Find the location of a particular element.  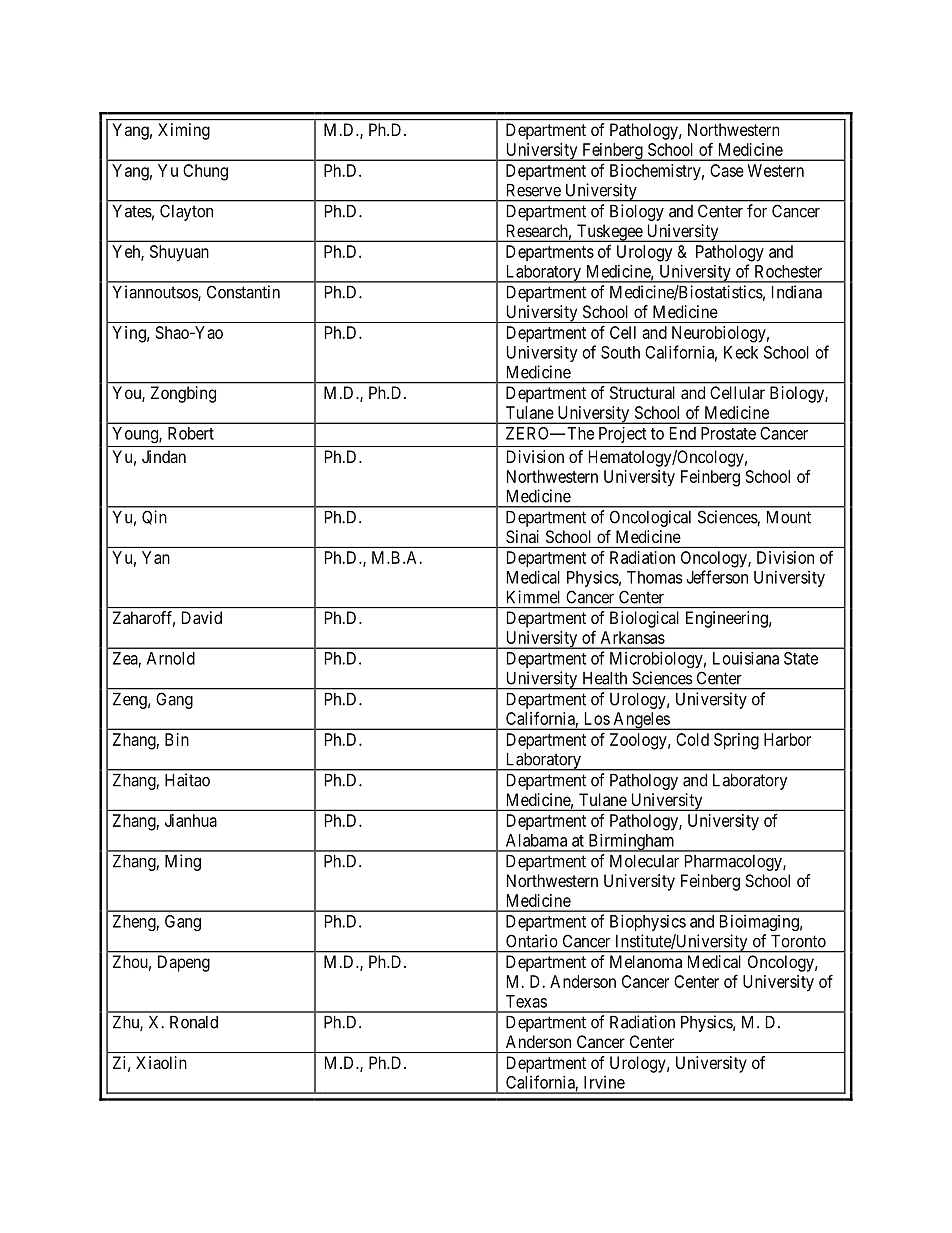

Alabama is located at coordinates (536, 840).
